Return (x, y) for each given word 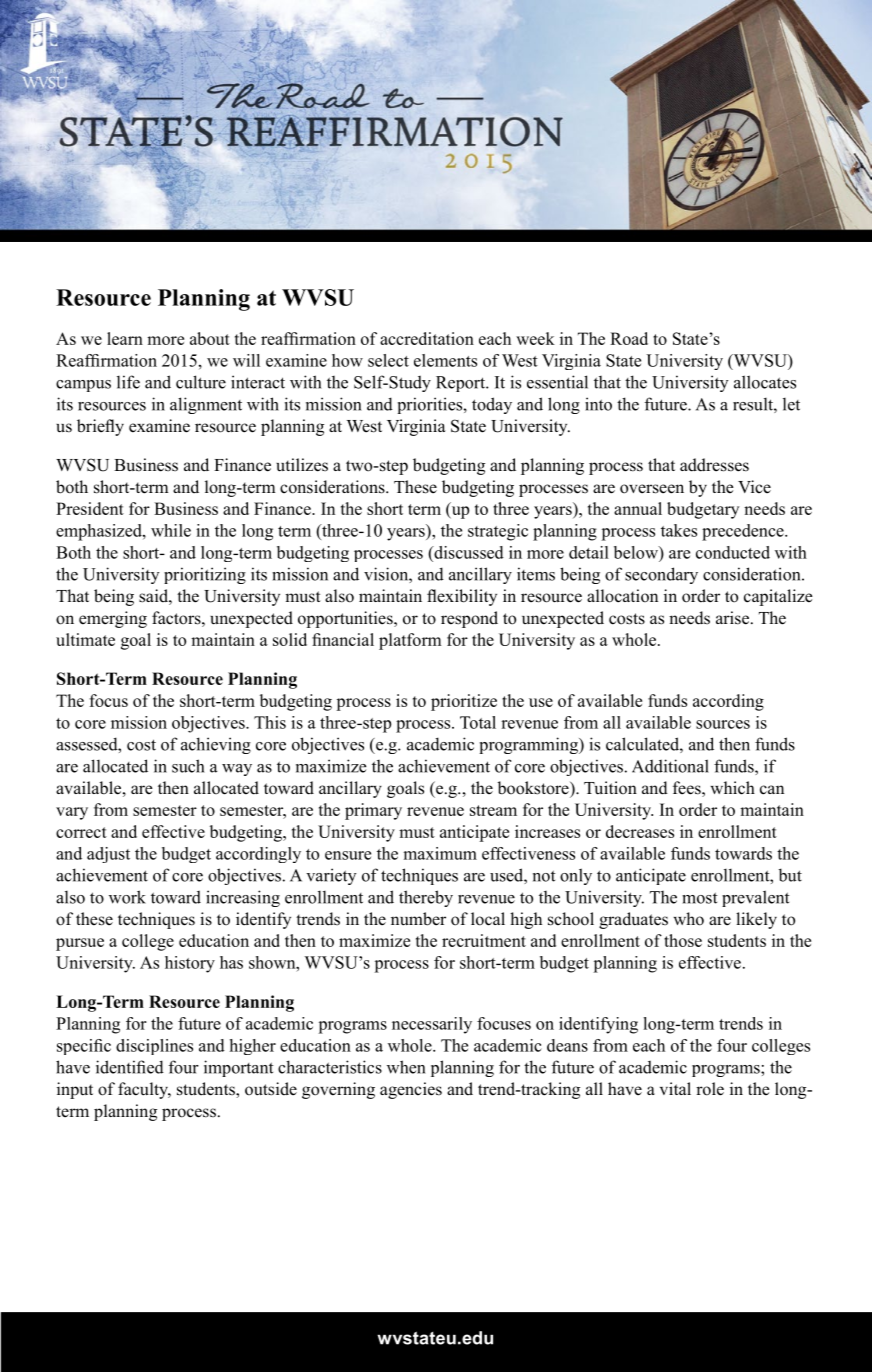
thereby (426, 898)
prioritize (464, 702)
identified (130, 1067)
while (171, 530)
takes (679, 530)
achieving (216, 745)
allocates (765, 382)
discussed (468, 552)
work (127, 897)
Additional (670, 766)
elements (445, 360)
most (700, 898)
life (128, 382)
